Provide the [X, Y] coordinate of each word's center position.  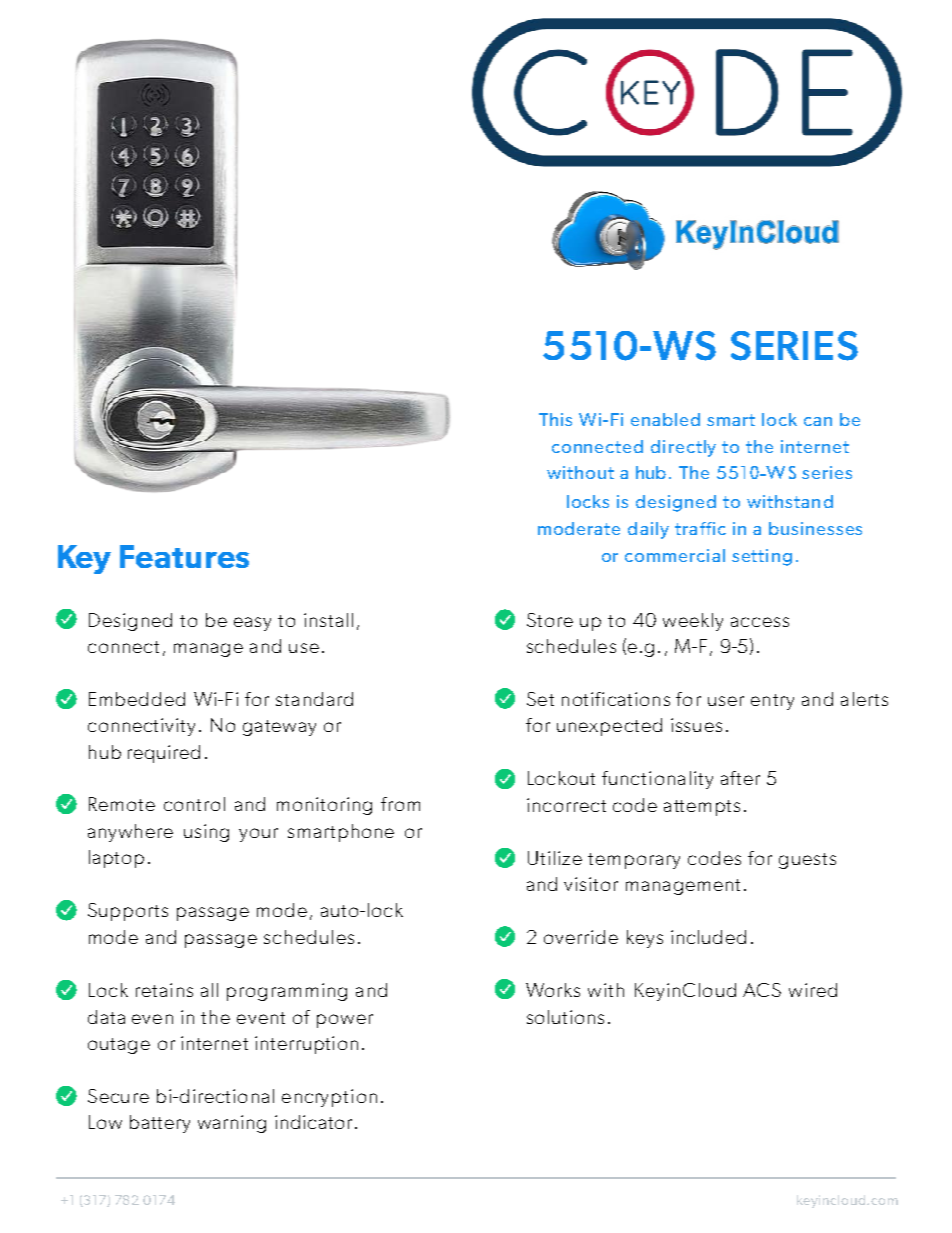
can [818, 421]
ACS [762, 990]
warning [232, 1124]
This [555, 419]
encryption [329, 1098]
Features [184, 556]
